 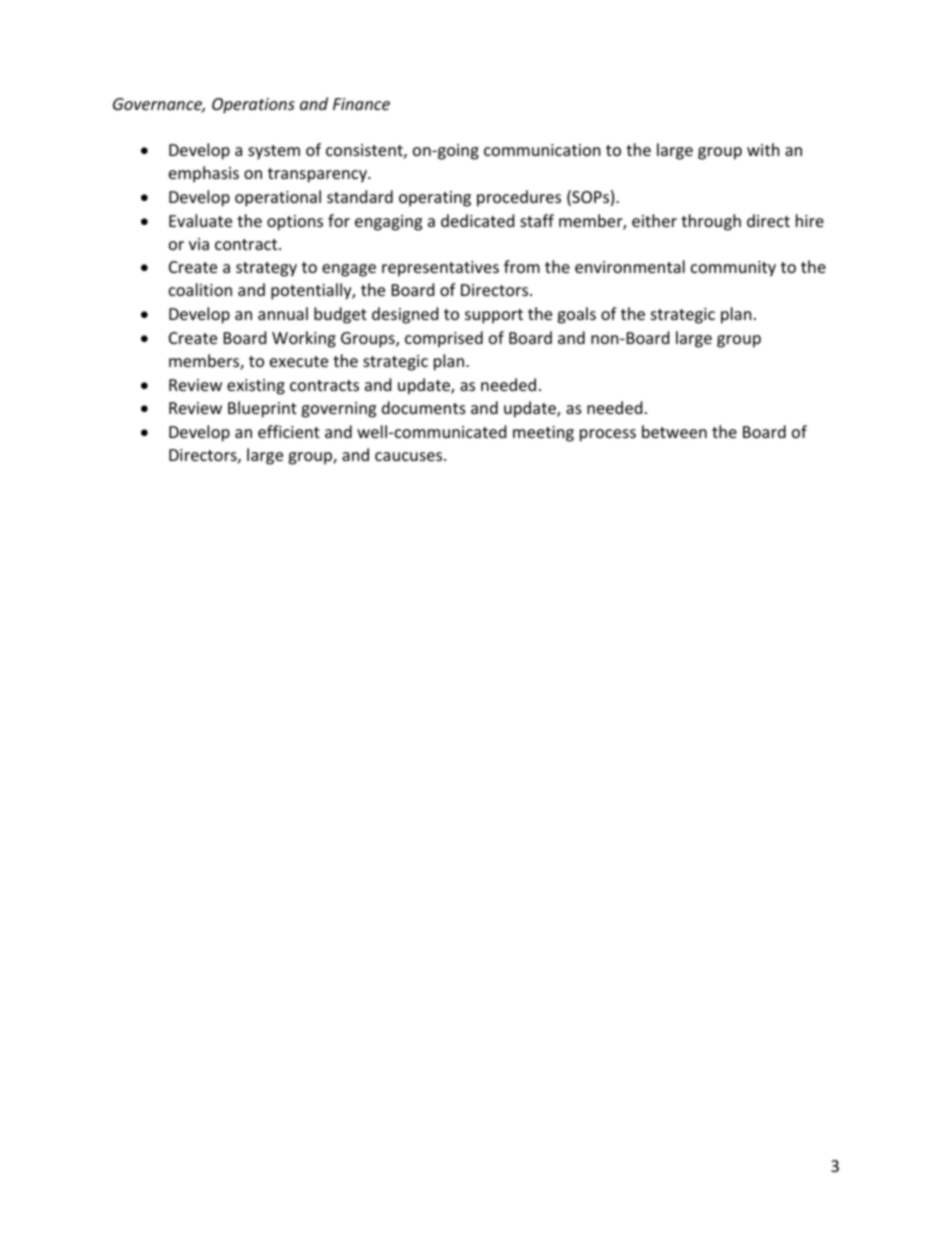 I want to click on options, so click(x=295, y=223).
